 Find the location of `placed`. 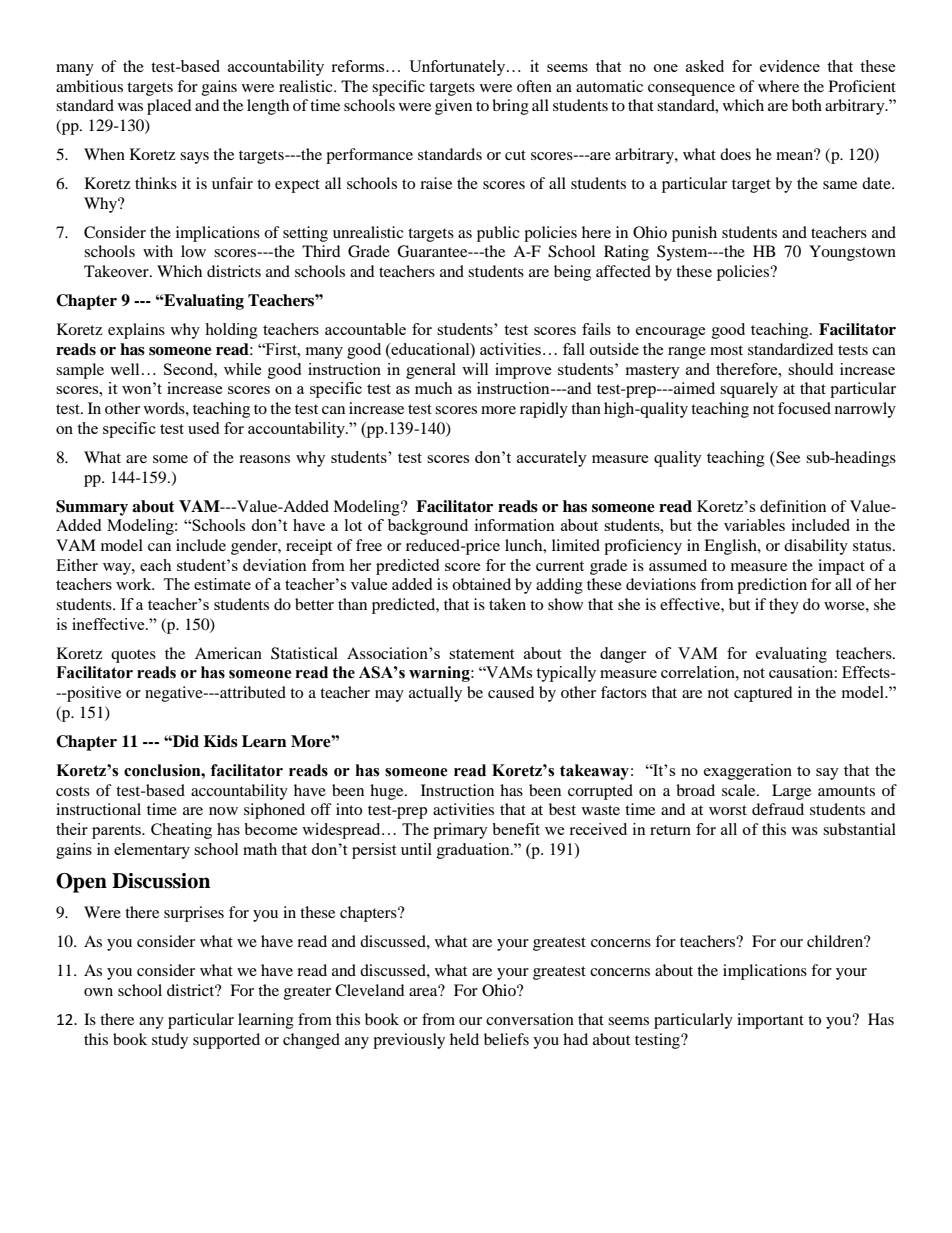

placed is located at coordinates (169, 107).
